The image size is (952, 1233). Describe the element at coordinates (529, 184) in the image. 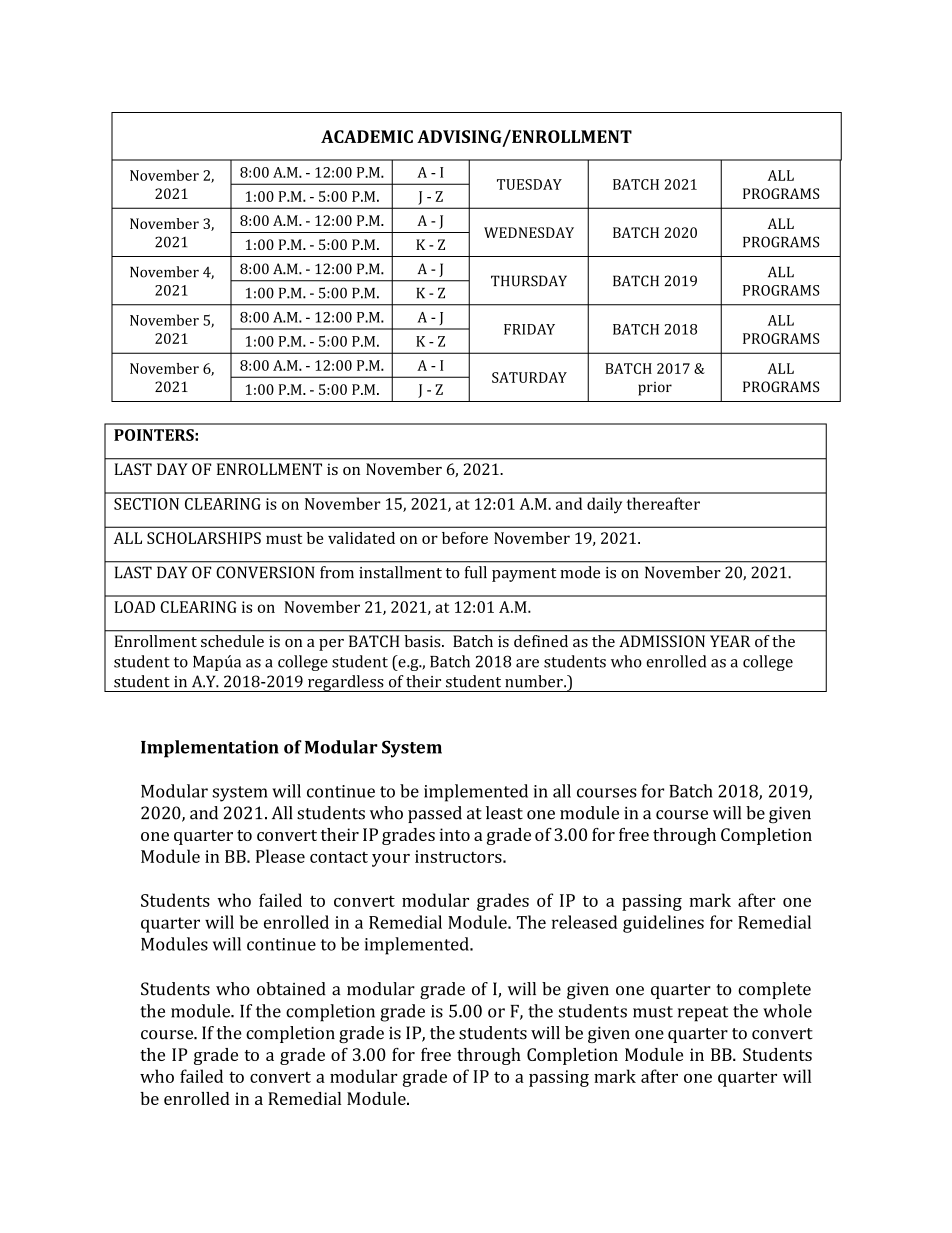

I see `TUESDAY` at that location.
